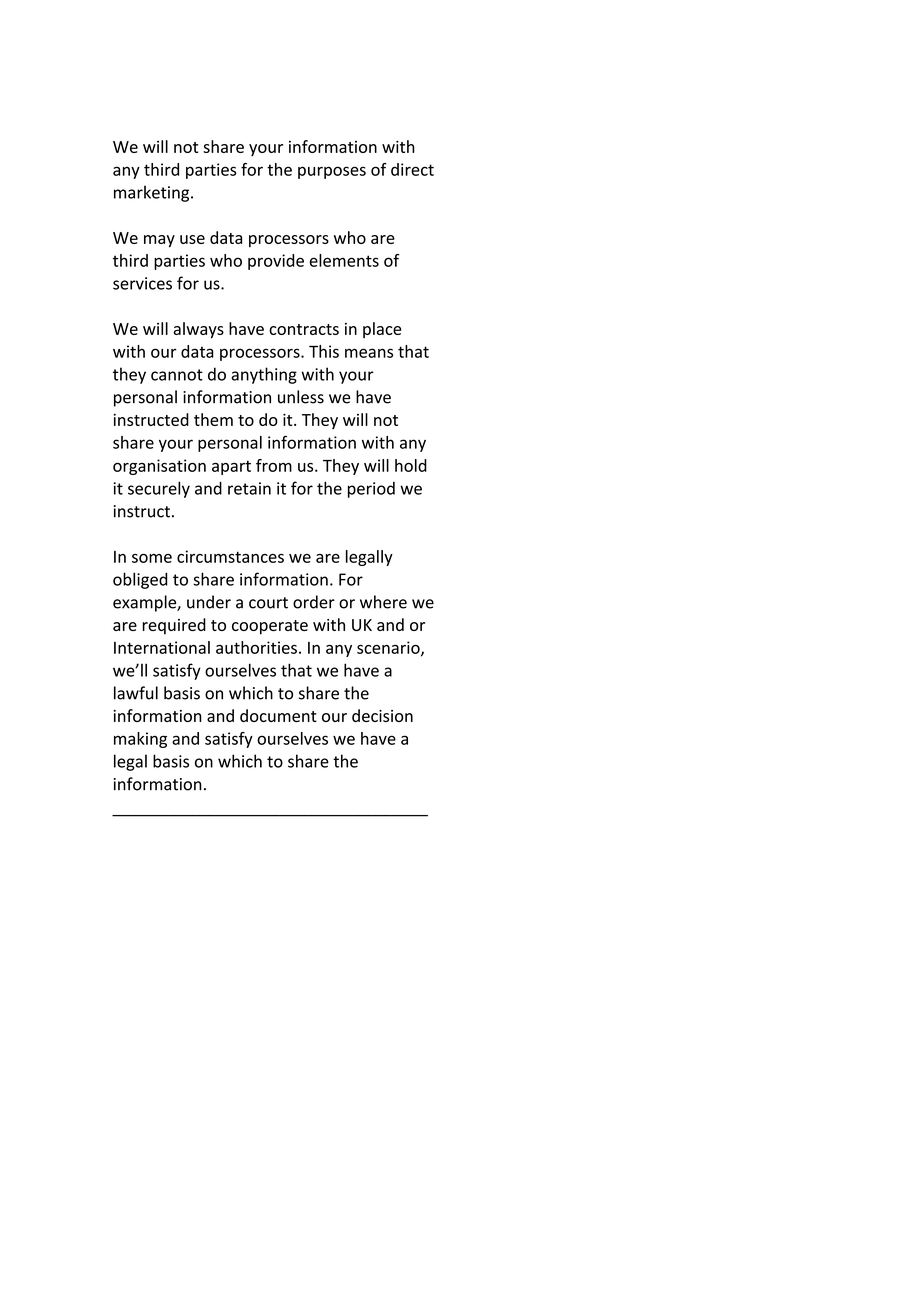 Image resolution: width=924 pixels, height=1308 pixels. What do you see at coordinates (382, 715) in the screenshot?
I see `decision` at bounding box center [382, 715].
